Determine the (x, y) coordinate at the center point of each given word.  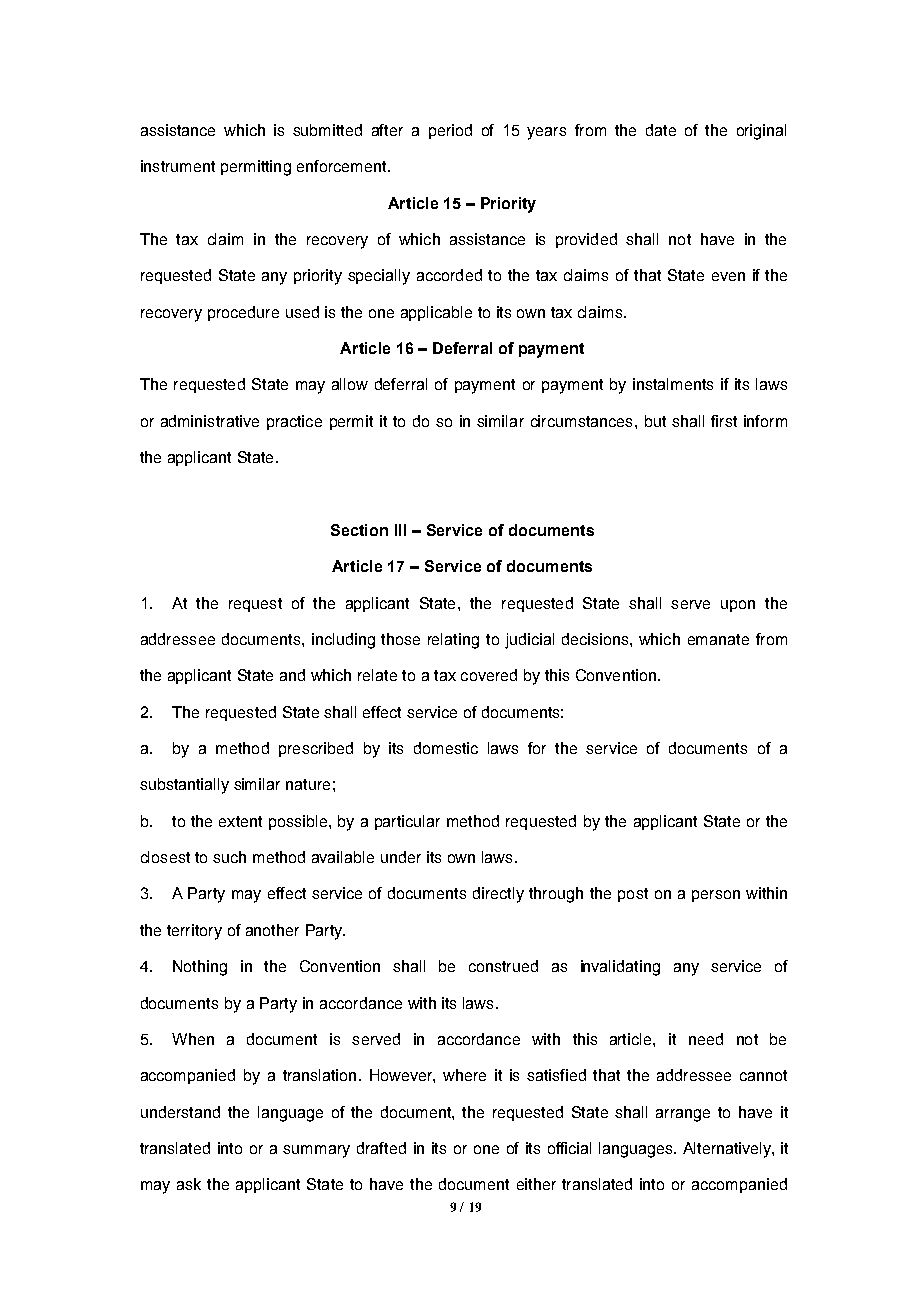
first (724, 421)
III (400, 530)
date (661, 130)
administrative (210, 421)
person (716, 896)
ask (189, 1184)
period (450, 131)
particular (407, 822)
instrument (178, 166)
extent (240, 821)
